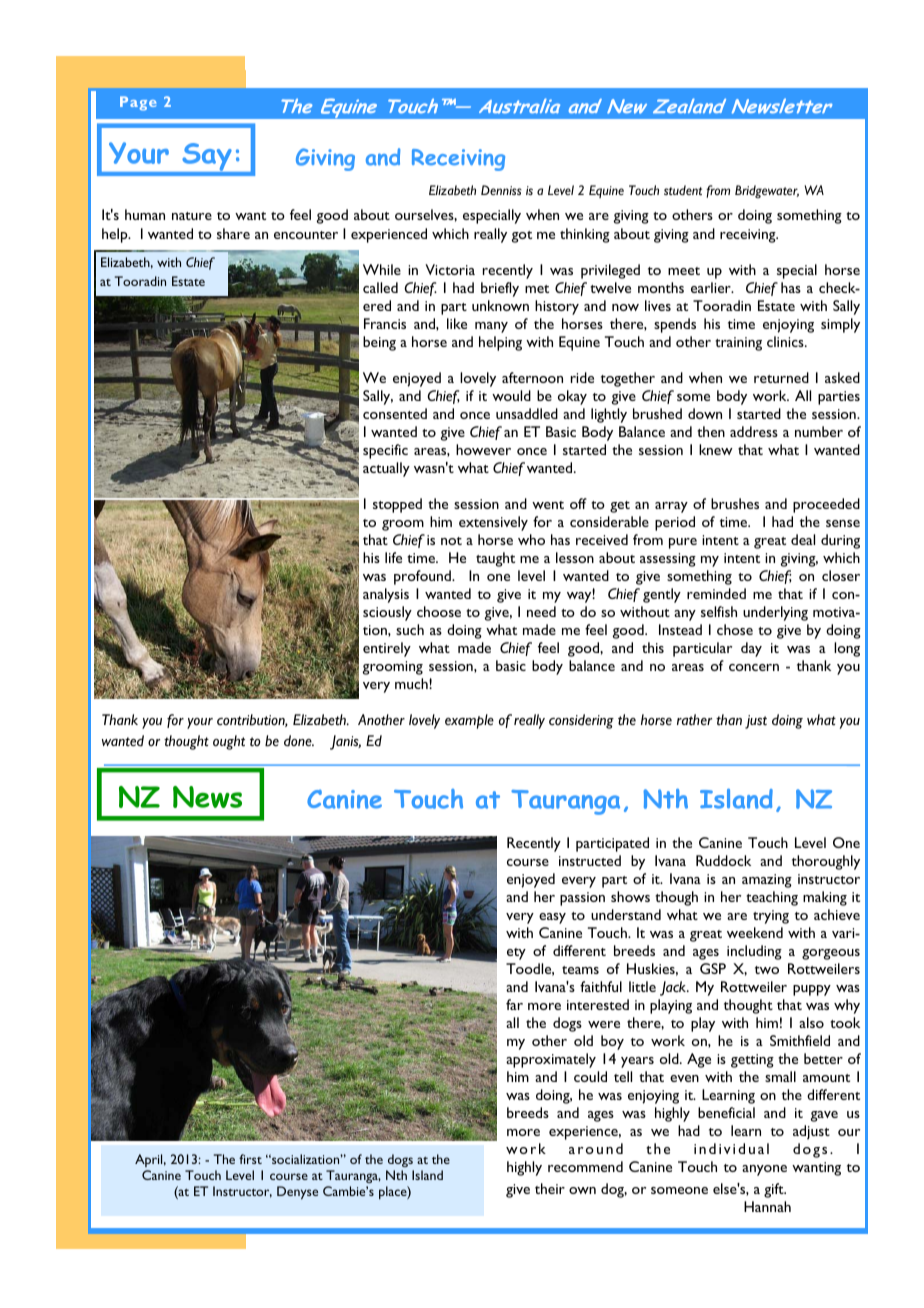 This page has height=1308, width=924. What do you see at coordinates (250, 1159) in the page?
I see `first` at bounding box center [250, 1159].
